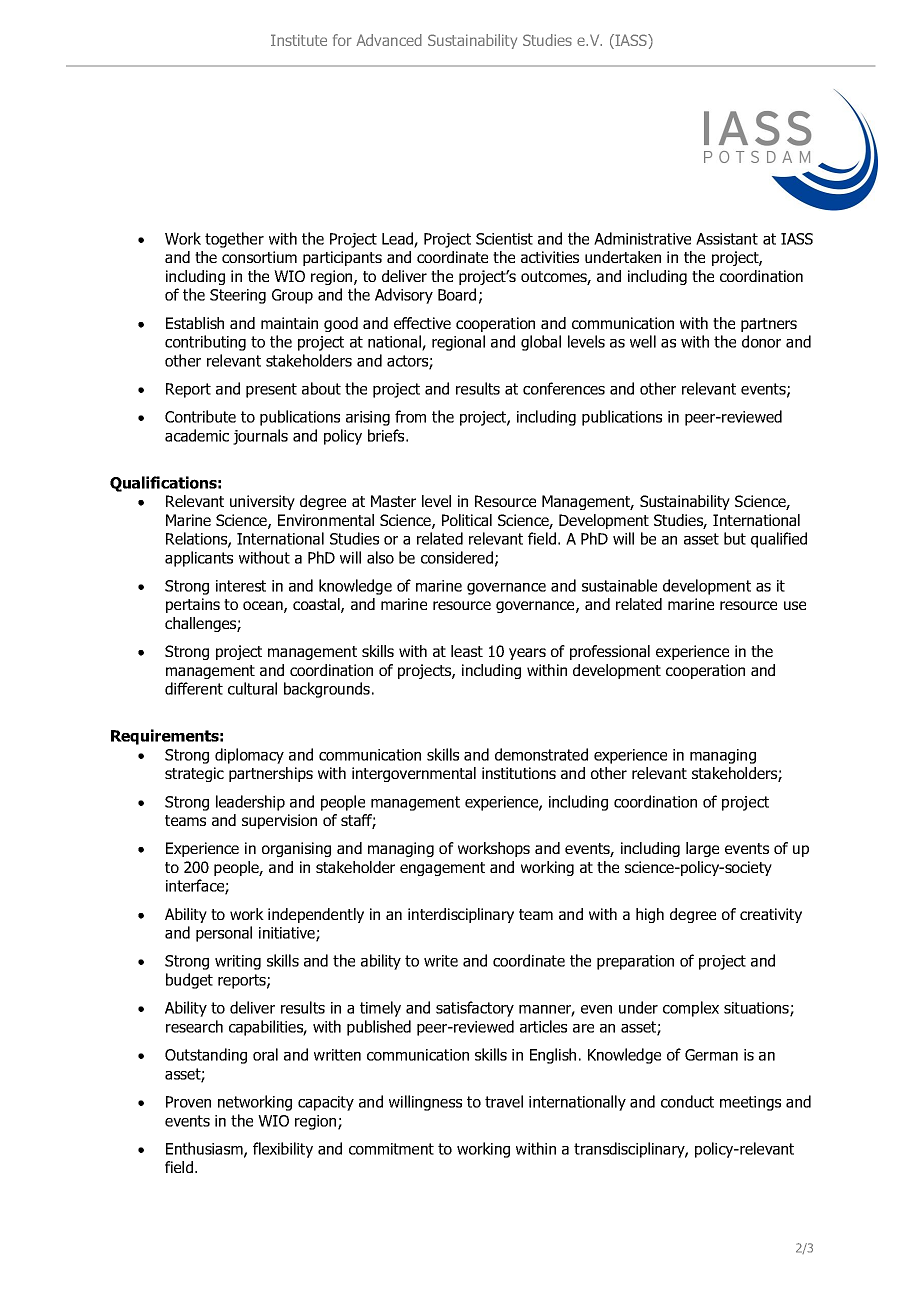 The image size is (924, 1308). What do you see at coordinates (299, 40) in the page?
I see `Institute` at bounding box center [299, 40].
